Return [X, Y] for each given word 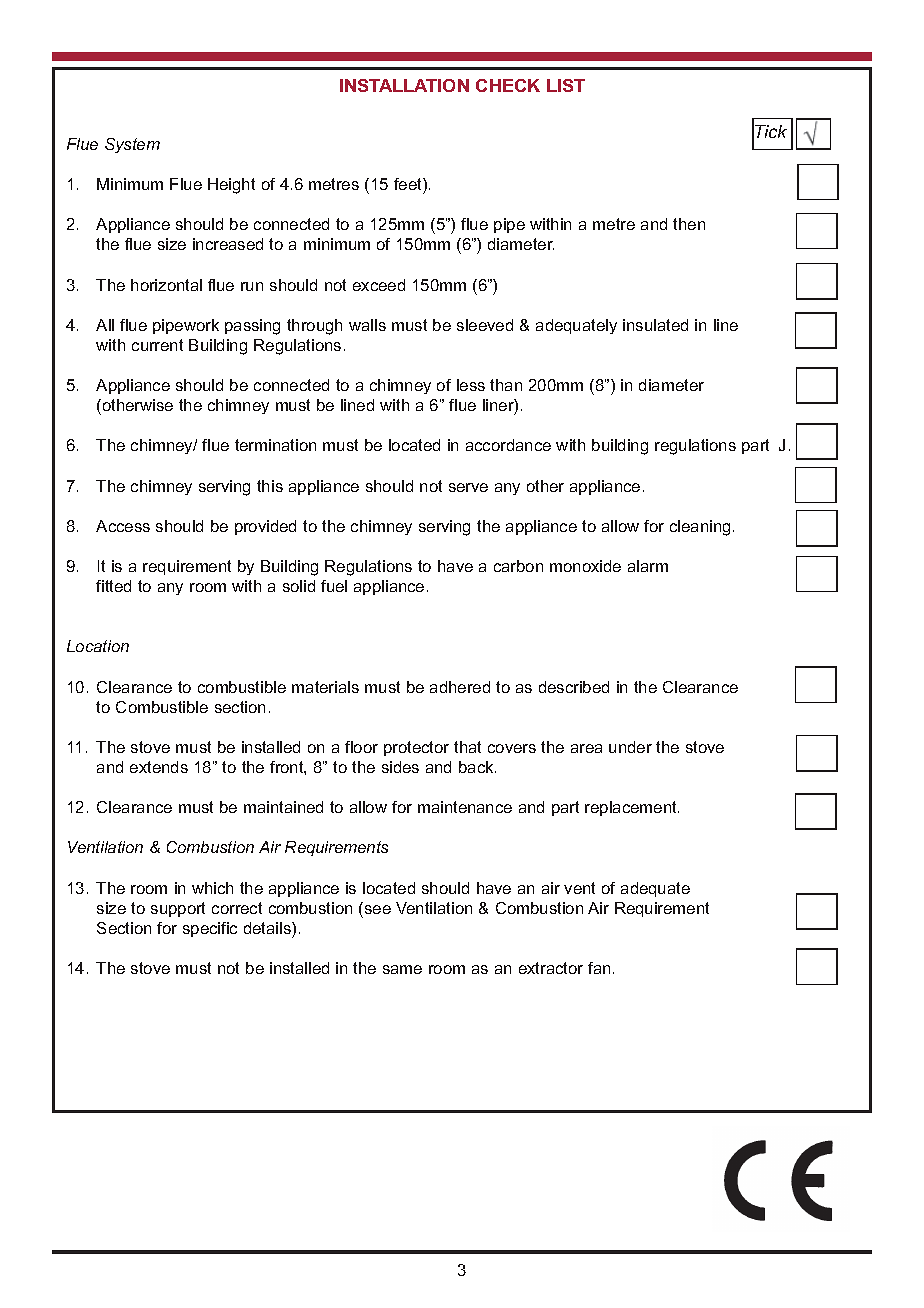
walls [367, 325]
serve [468, 487]
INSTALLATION [404, 85]
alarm [648, 566]
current [157, 345]
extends [159, 767]
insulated [655, 325]
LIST [566, 85]
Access [123, 526]
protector [416, 748]
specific [210, 929]
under [630, 747]
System [132, 145]
